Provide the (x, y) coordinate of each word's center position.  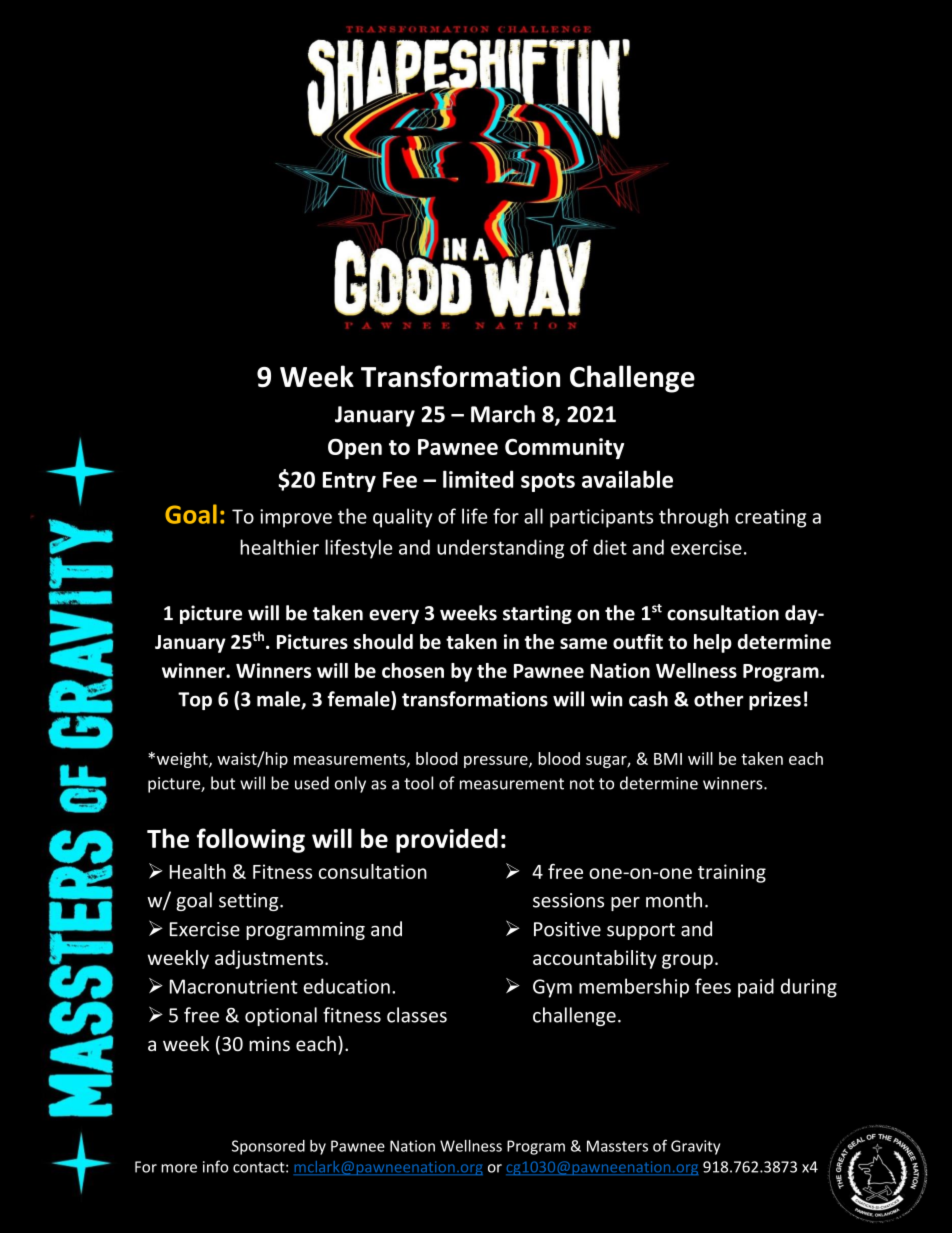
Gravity (695, 1147)
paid (756, 988)
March (503, 414)
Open (355, 448)
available (627, 479)
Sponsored (268, 1147)
